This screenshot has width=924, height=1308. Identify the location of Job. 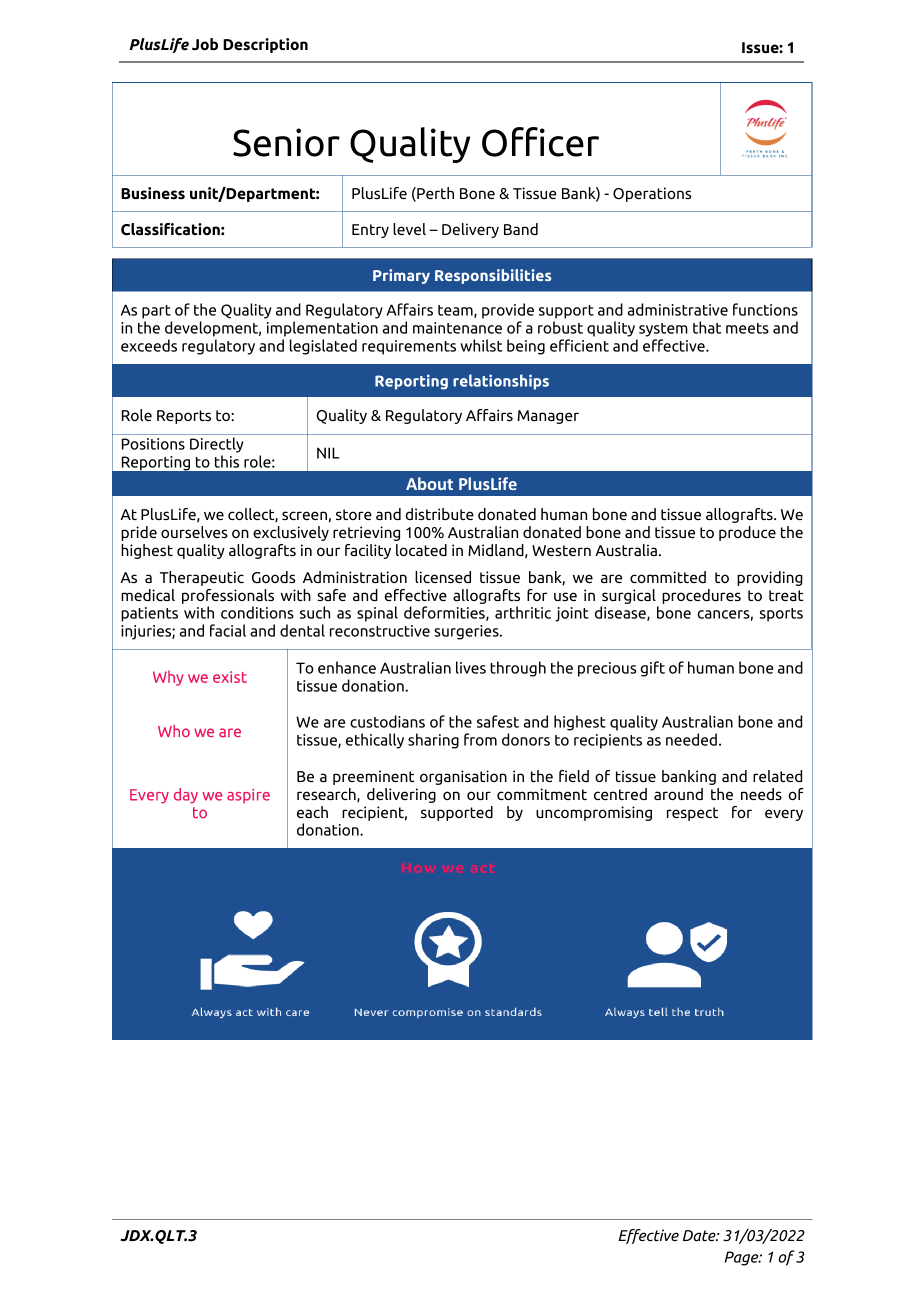
(205, 44).
